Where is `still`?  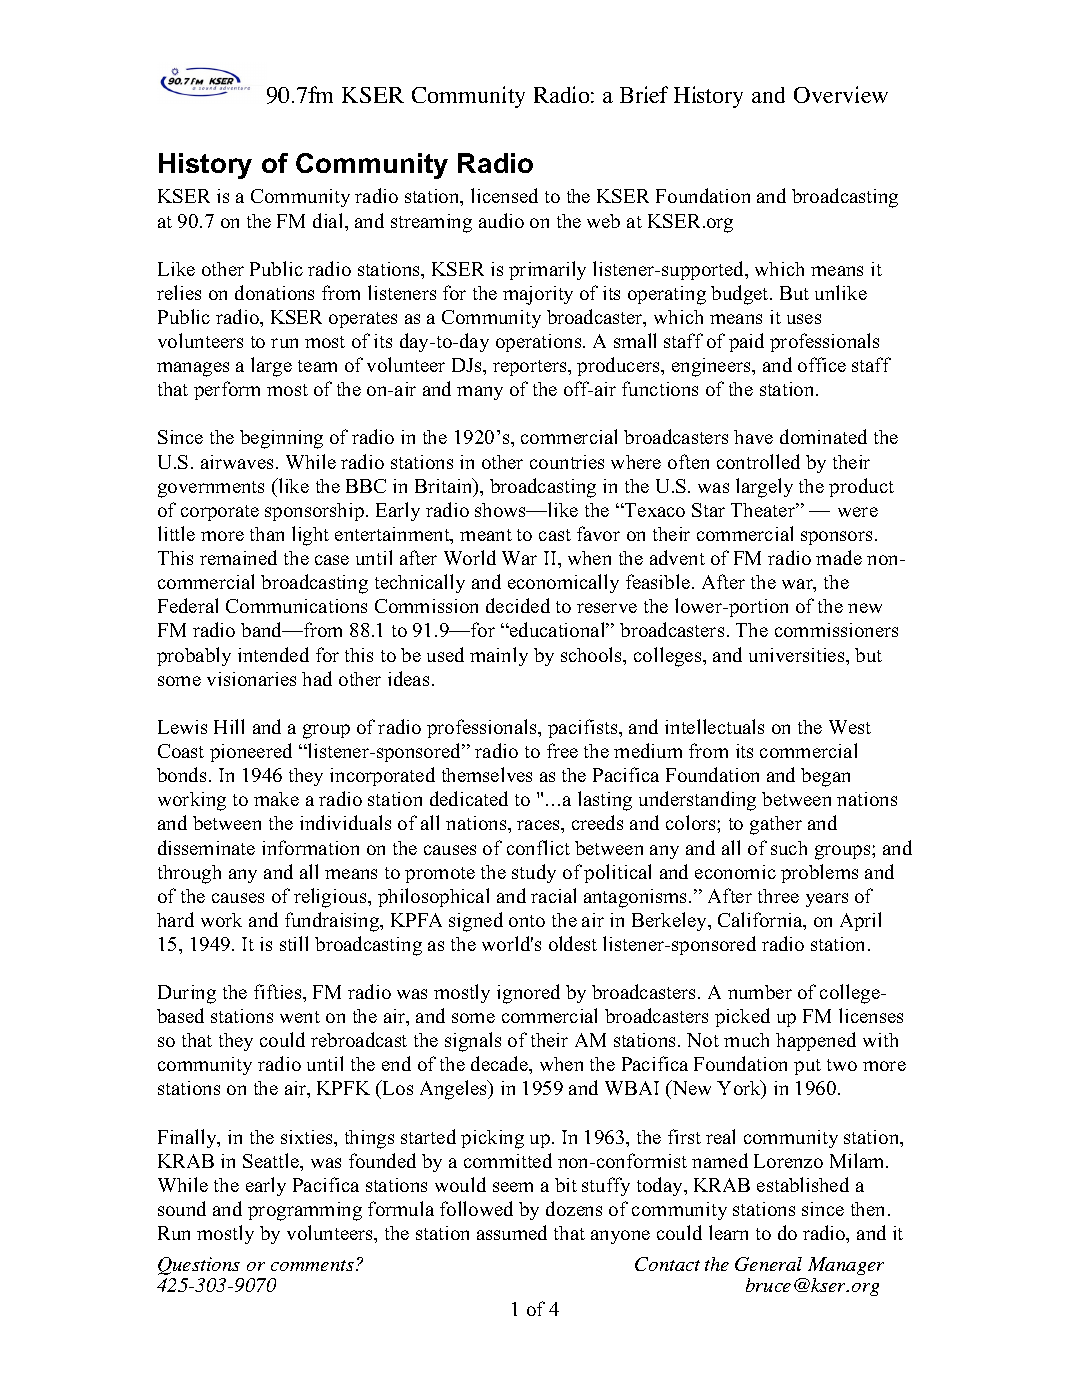
still is located at coordinates (294, 943).
